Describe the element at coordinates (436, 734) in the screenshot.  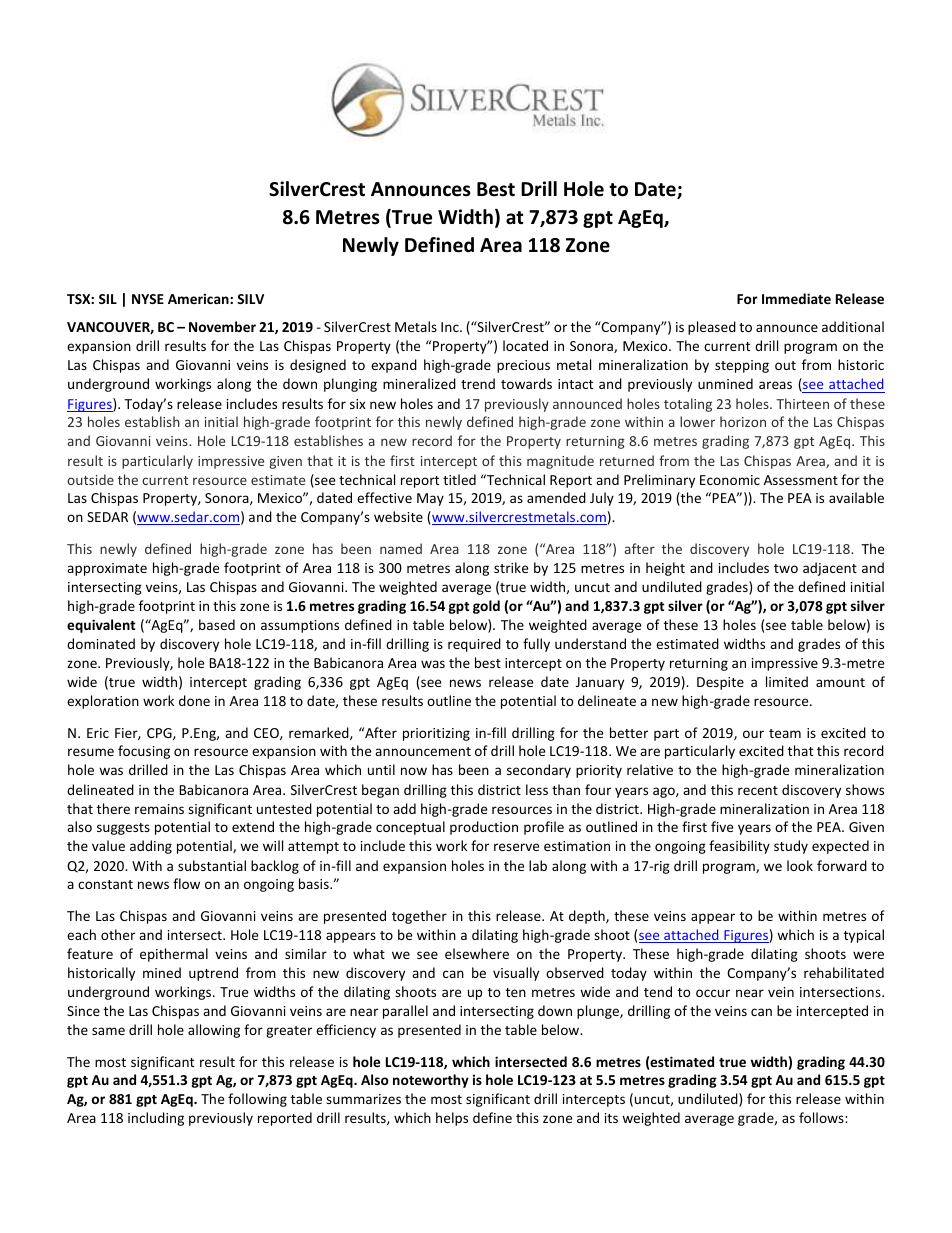
I see `prioritizing` at that location.
